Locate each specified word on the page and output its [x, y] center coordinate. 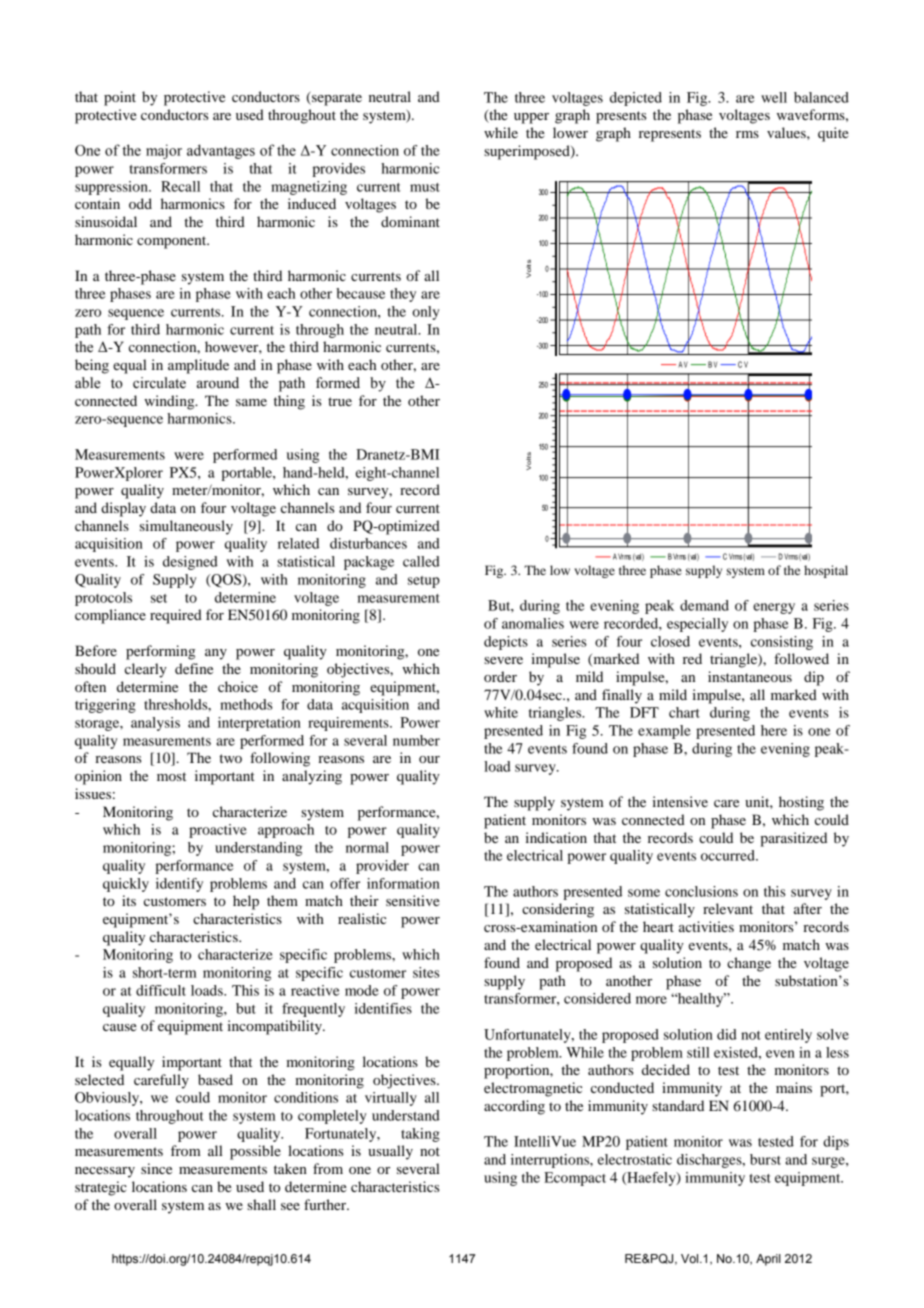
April [768, 1260]
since [156, 1168]
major [164, 151]
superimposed [528, 152]
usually [390, 1152]
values [787, 132]
